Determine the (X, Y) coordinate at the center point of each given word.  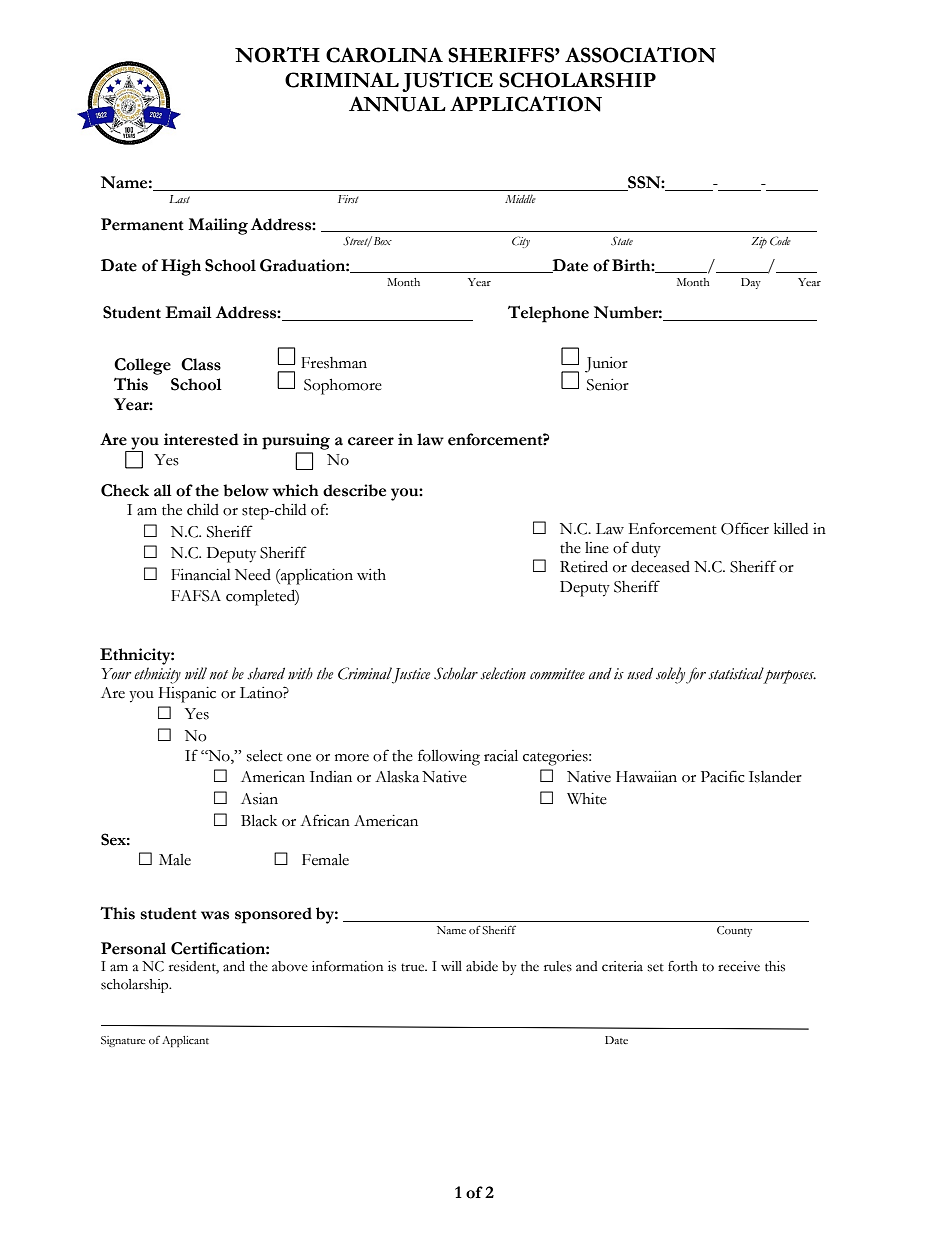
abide (482, 966)
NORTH (277, 55)
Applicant (185, 1041)
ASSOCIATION (640, 55)
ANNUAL (397, 104)
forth (683, 966)
